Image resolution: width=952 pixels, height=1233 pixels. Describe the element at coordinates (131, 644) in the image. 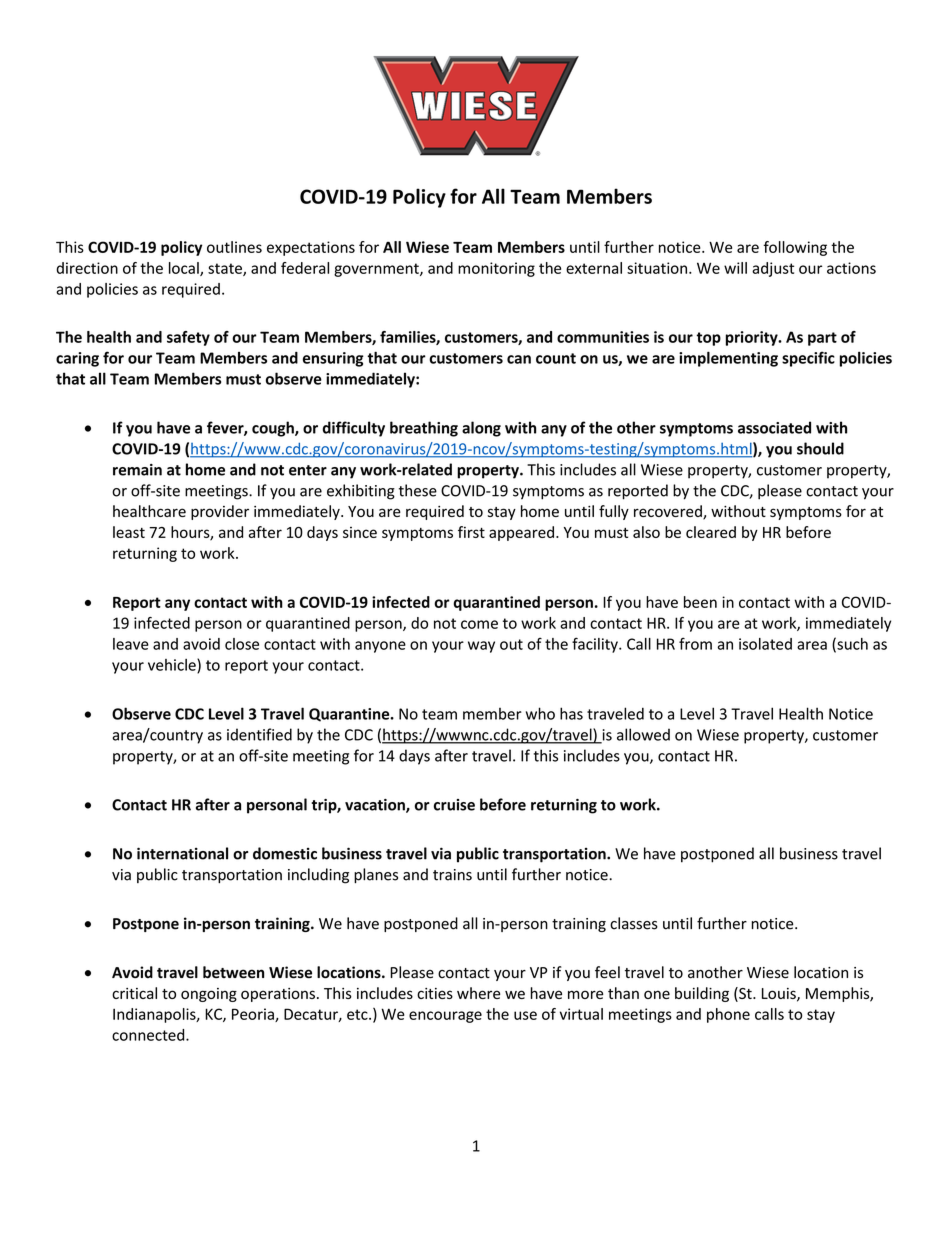

I see `leave` at that location.
